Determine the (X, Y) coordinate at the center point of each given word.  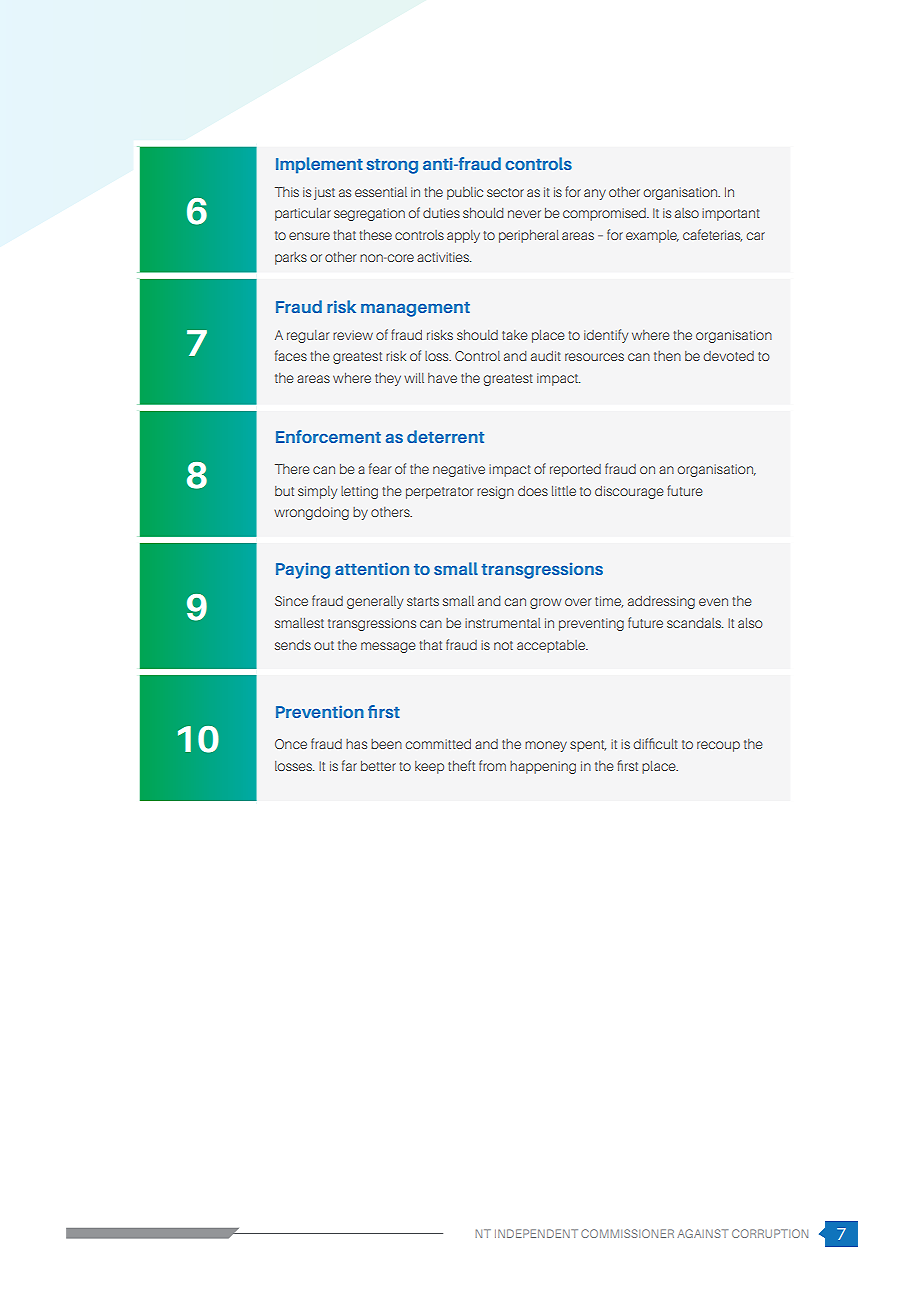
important (731, 214)
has (356, 744)
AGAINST (702, 1233)
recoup (718, 746)
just (324, 193)
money (546, 746)
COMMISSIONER (627, 1233)
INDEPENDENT (536, 1233)
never (524, 214)
